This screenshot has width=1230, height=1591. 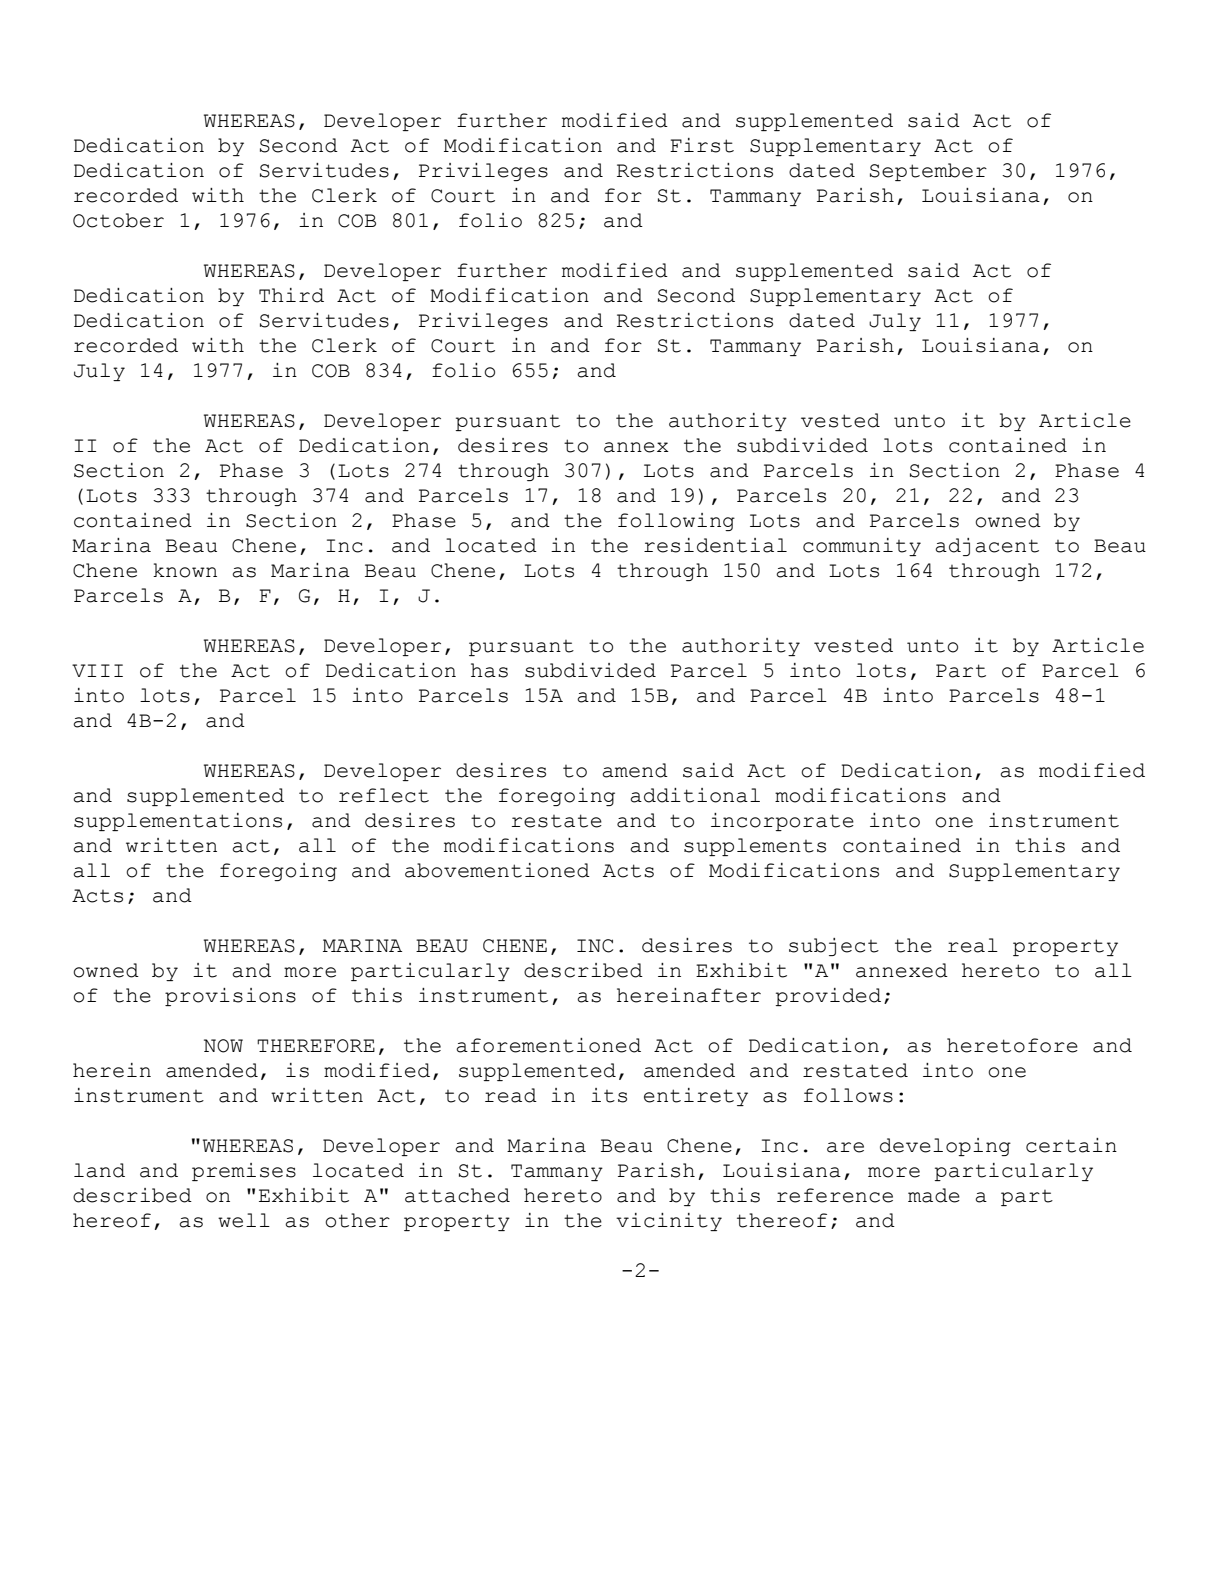 I want to click on additional, so click(x=695, y=795).
